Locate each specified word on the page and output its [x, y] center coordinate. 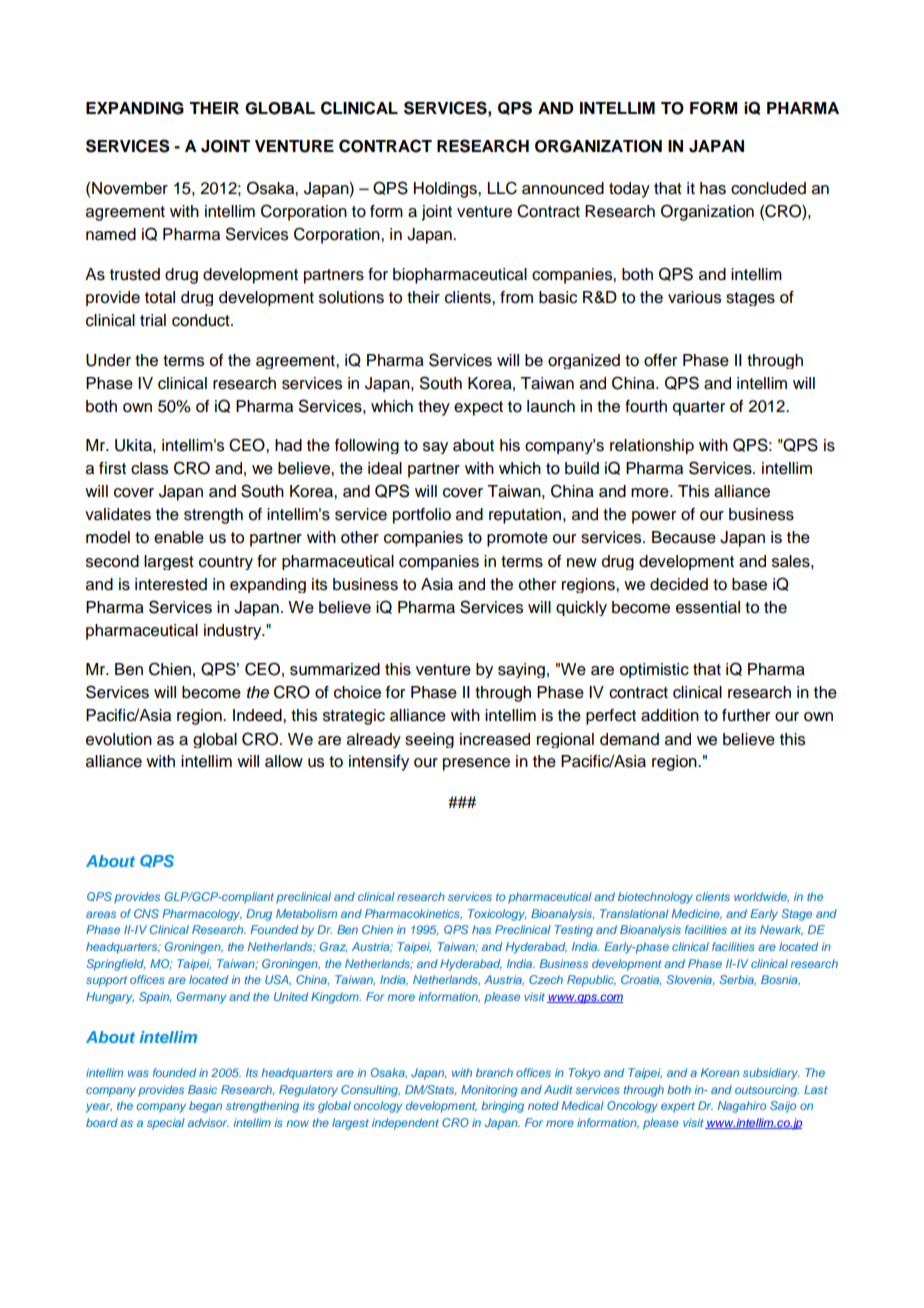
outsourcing [767, 1091]
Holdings [446, 190]
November [130, 188]
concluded [768, 188]
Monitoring [489, 1091]
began [205, 1107]
